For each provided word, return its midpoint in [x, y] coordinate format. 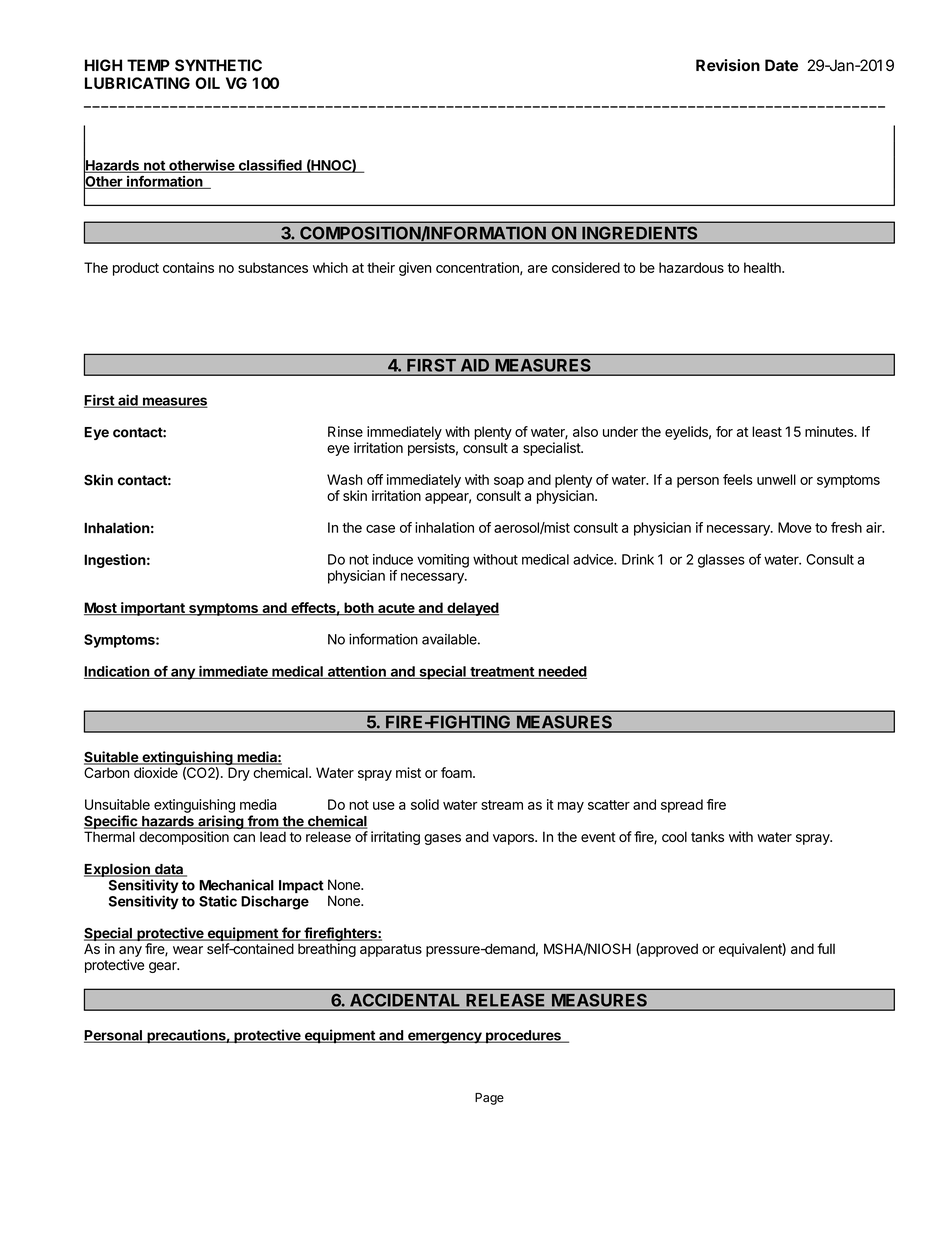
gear [164, 967]
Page [489, 1099]
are [537, 269]
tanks [707, 836]
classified [270, 166]
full [826, 948]
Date [781, 65]
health [763, 267]
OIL [207, 83]
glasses [721, 561]
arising [221, 823]
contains [188, 267]
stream [502, 805]
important [153, 609]
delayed [472, 609]
